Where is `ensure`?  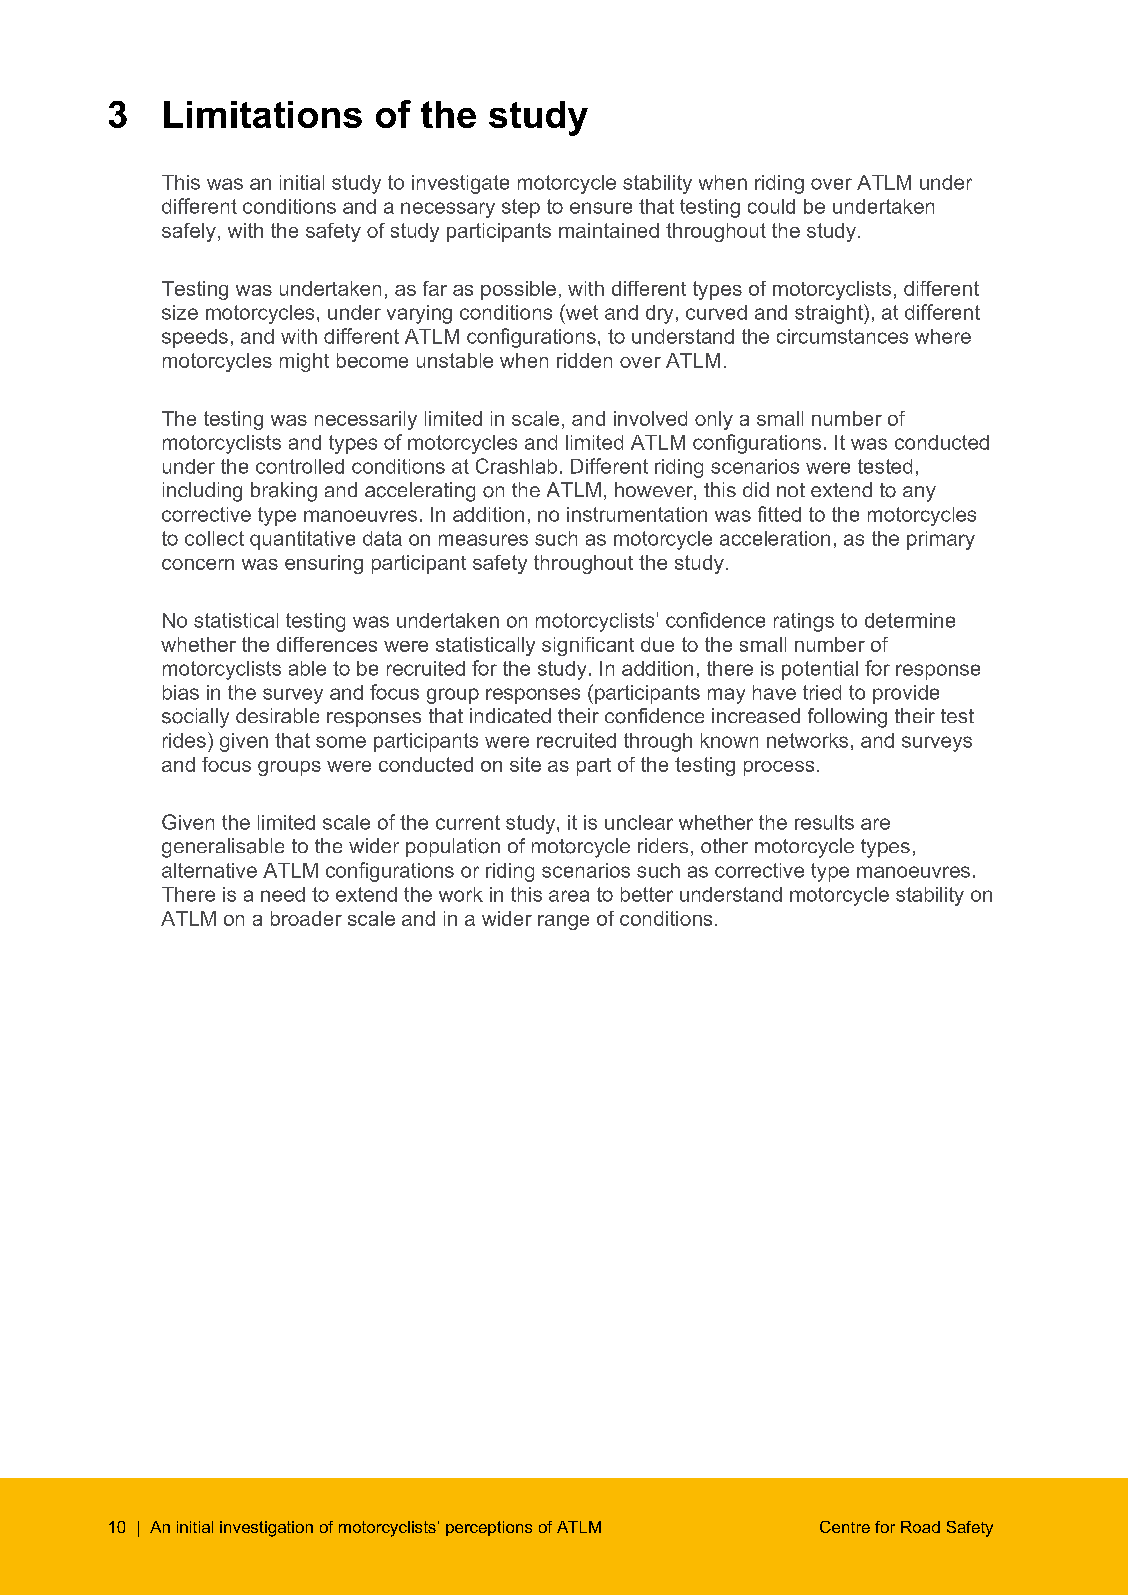
ensure is located at coordinates (601, 208).
